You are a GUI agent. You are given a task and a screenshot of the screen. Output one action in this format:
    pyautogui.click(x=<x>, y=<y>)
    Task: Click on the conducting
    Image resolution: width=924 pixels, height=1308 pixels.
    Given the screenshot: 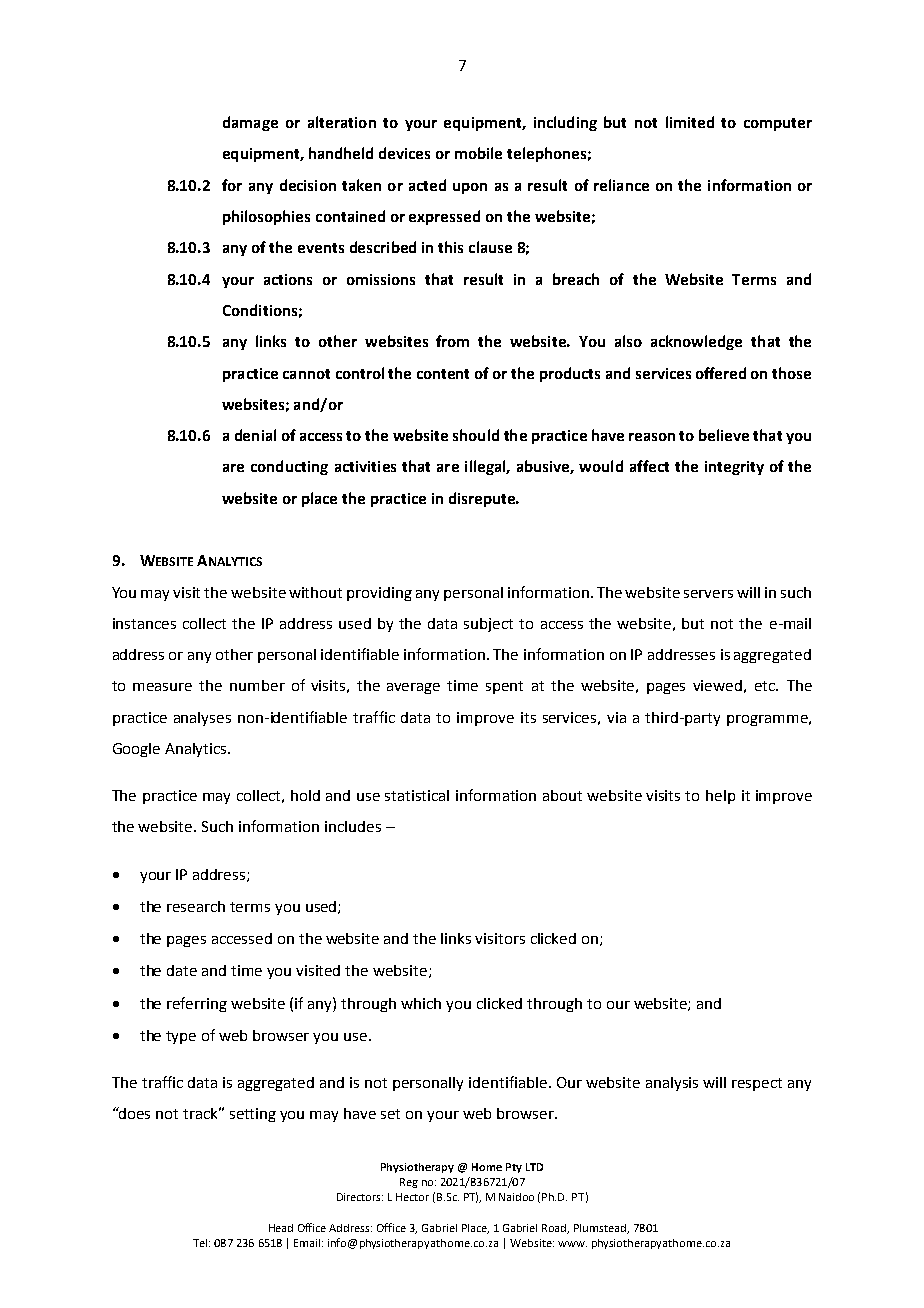 What is the action you would take?
    pyautogui.click(x=289, y=467)
